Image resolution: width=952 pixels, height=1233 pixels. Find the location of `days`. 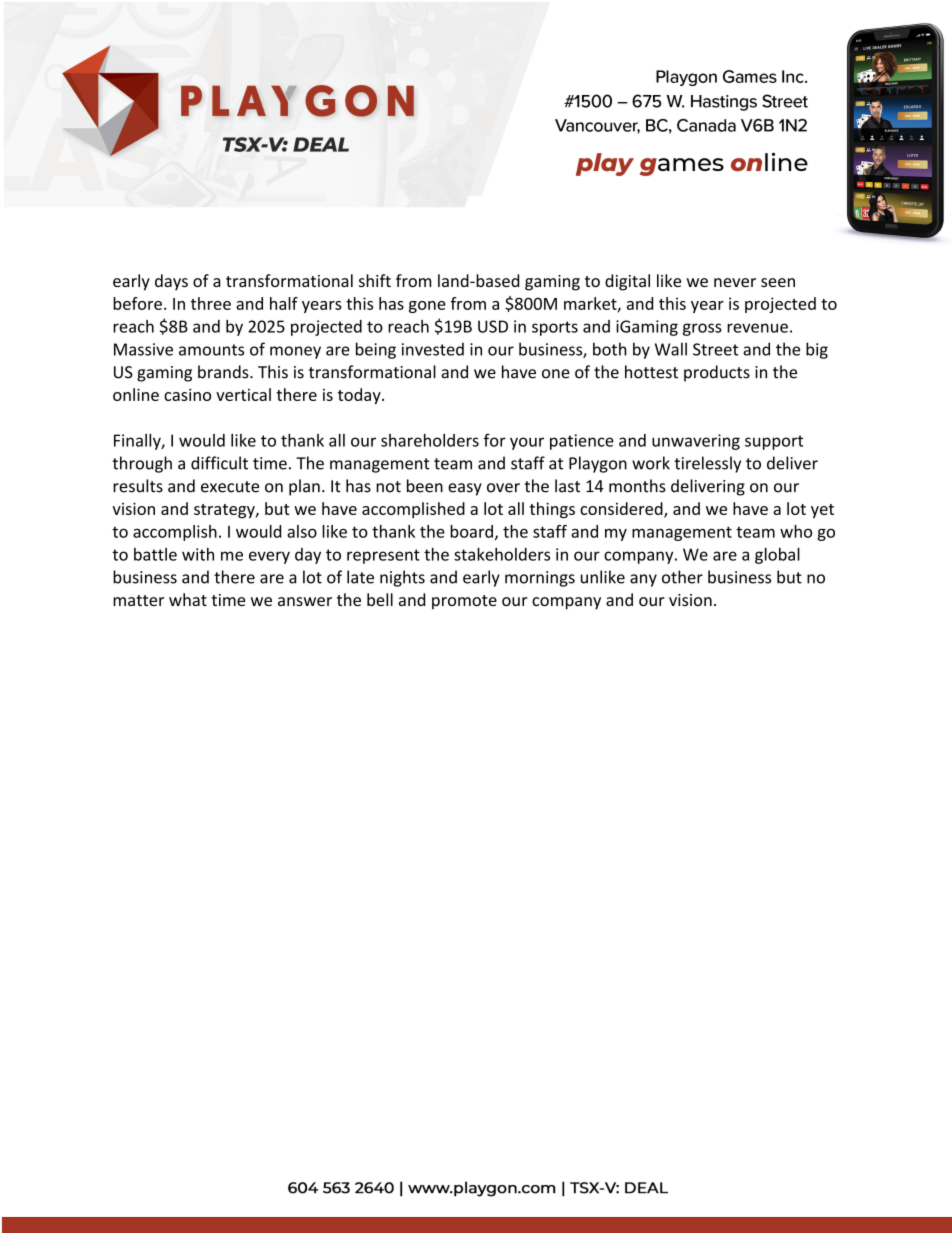

days is located at coordinates (171, 282).
